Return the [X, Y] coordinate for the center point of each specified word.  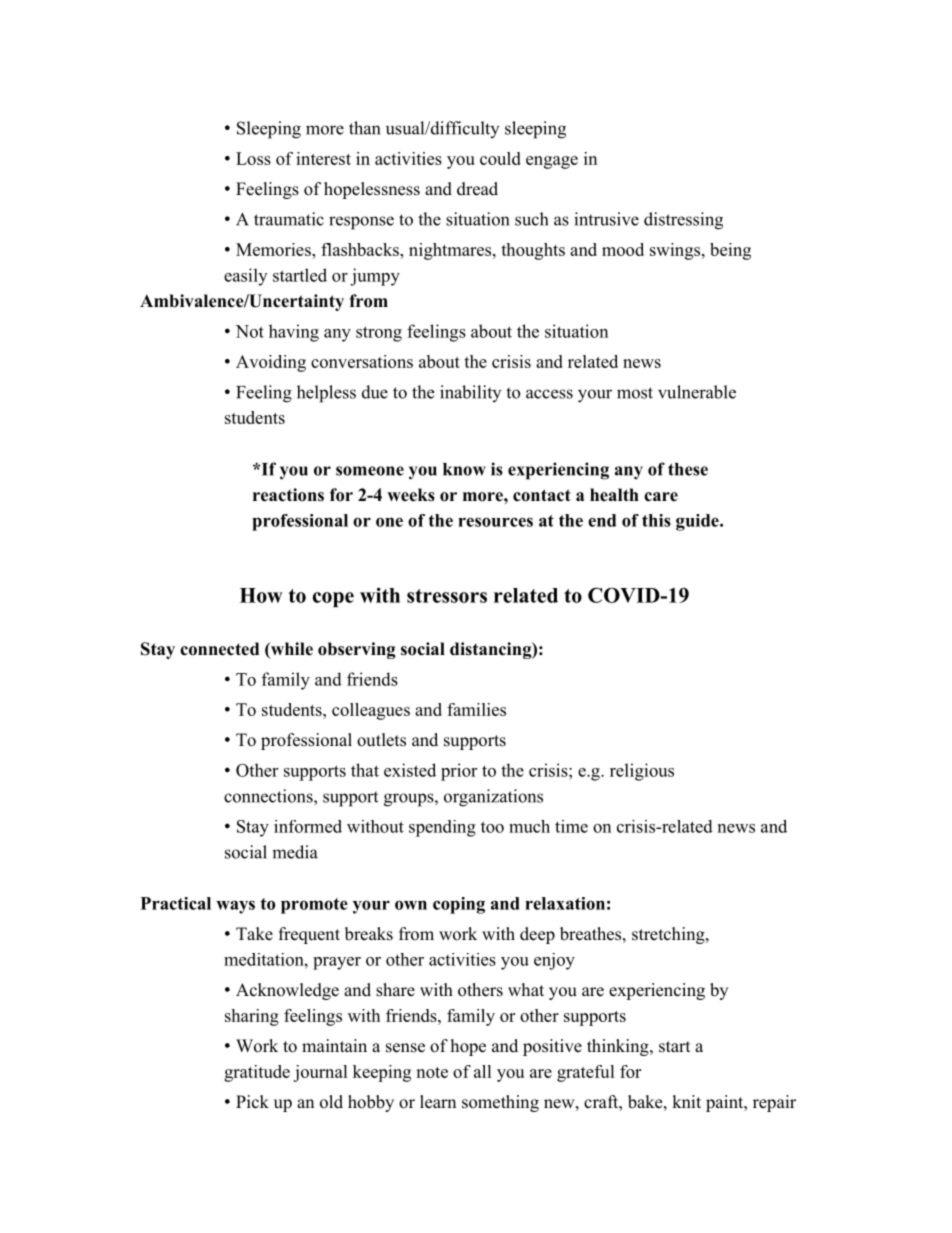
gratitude [257, 1073]
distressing [683, 221]
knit [686, 1101]
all [483, 1071]
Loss [253, 158]
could [500, 158]
